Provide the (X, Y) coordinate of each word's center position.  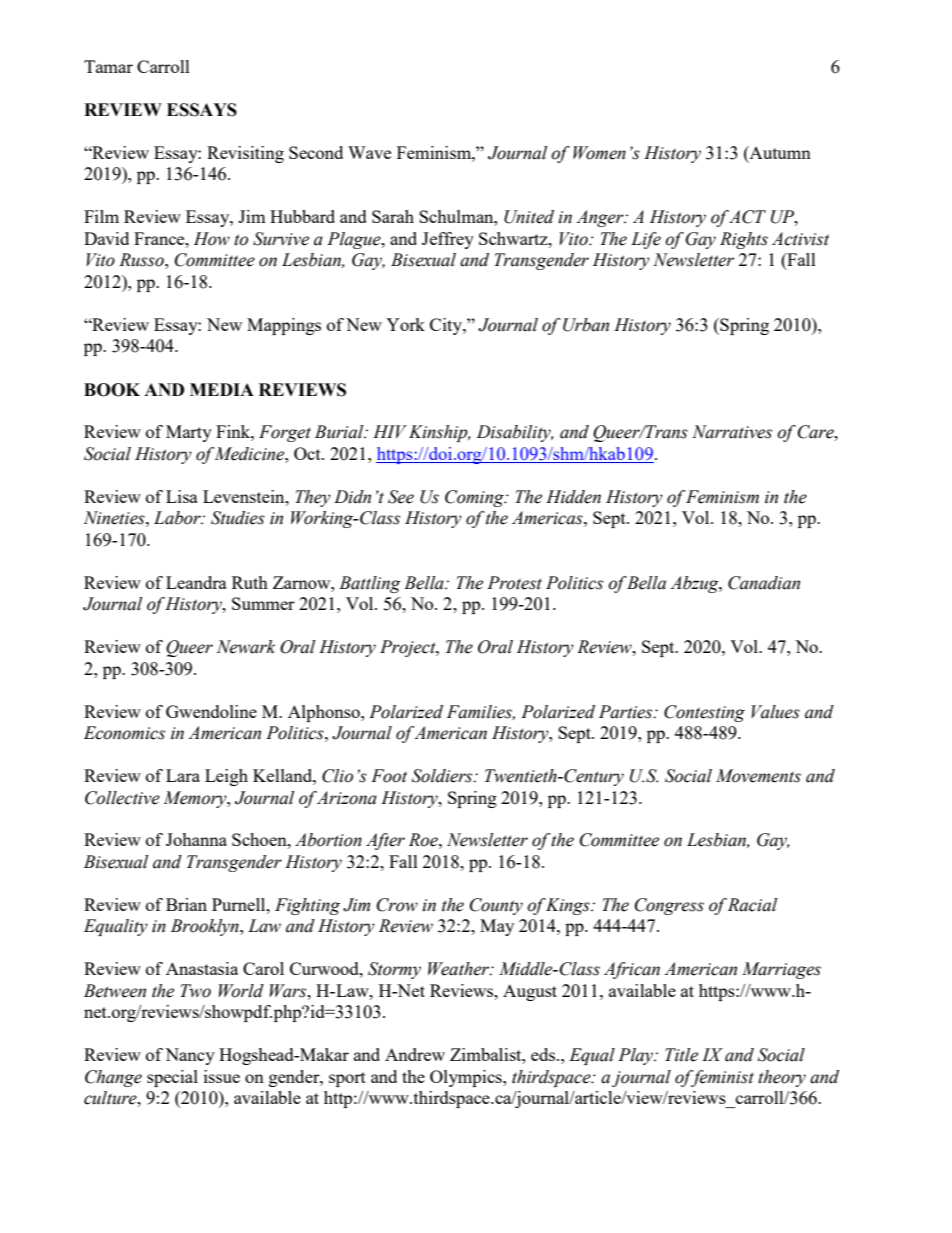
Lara (183, 775)
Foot (389, 776)
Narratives (732, 432)
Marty (189, 433)
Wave (369, 152)
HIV (390, 431)
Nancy (190, 1056)
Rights (744, 240)
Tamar (108, 66)
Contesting (704, 713)
